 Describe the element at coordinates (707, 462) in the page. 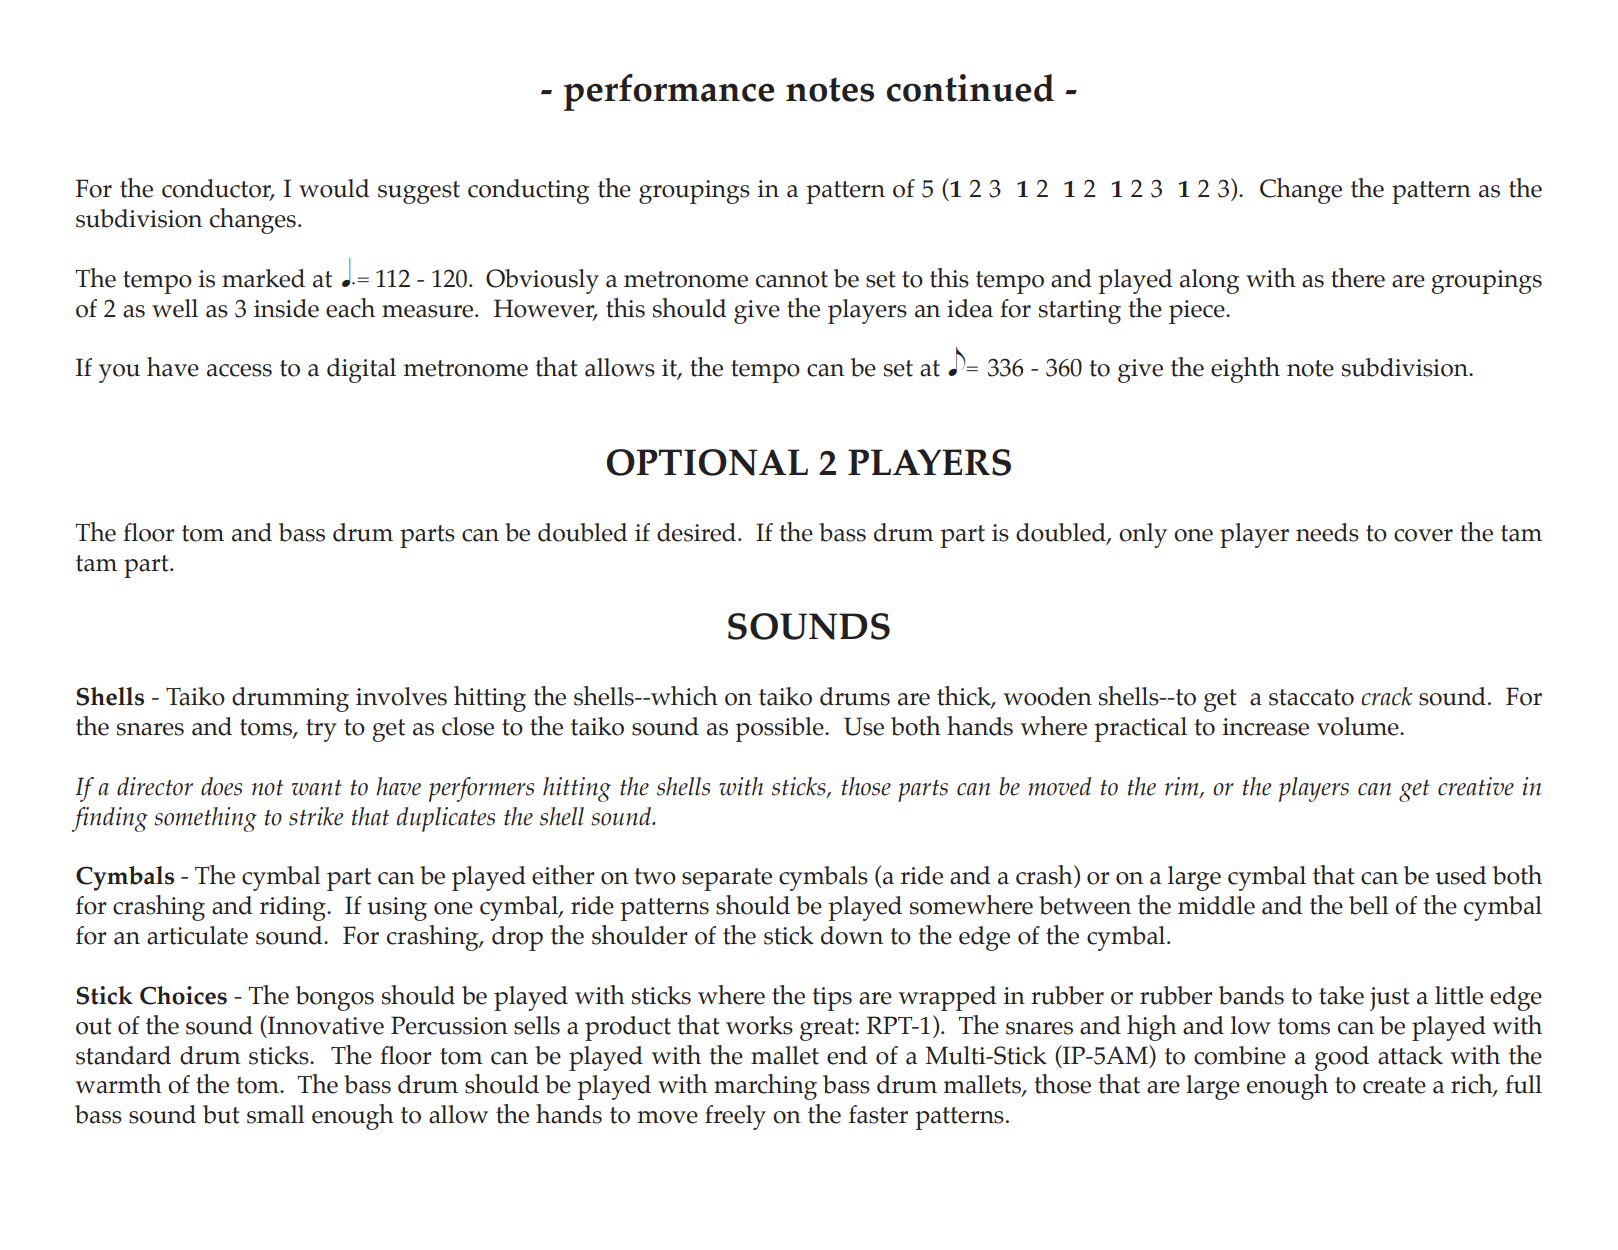

I see `OPTIONAL` at that location.
